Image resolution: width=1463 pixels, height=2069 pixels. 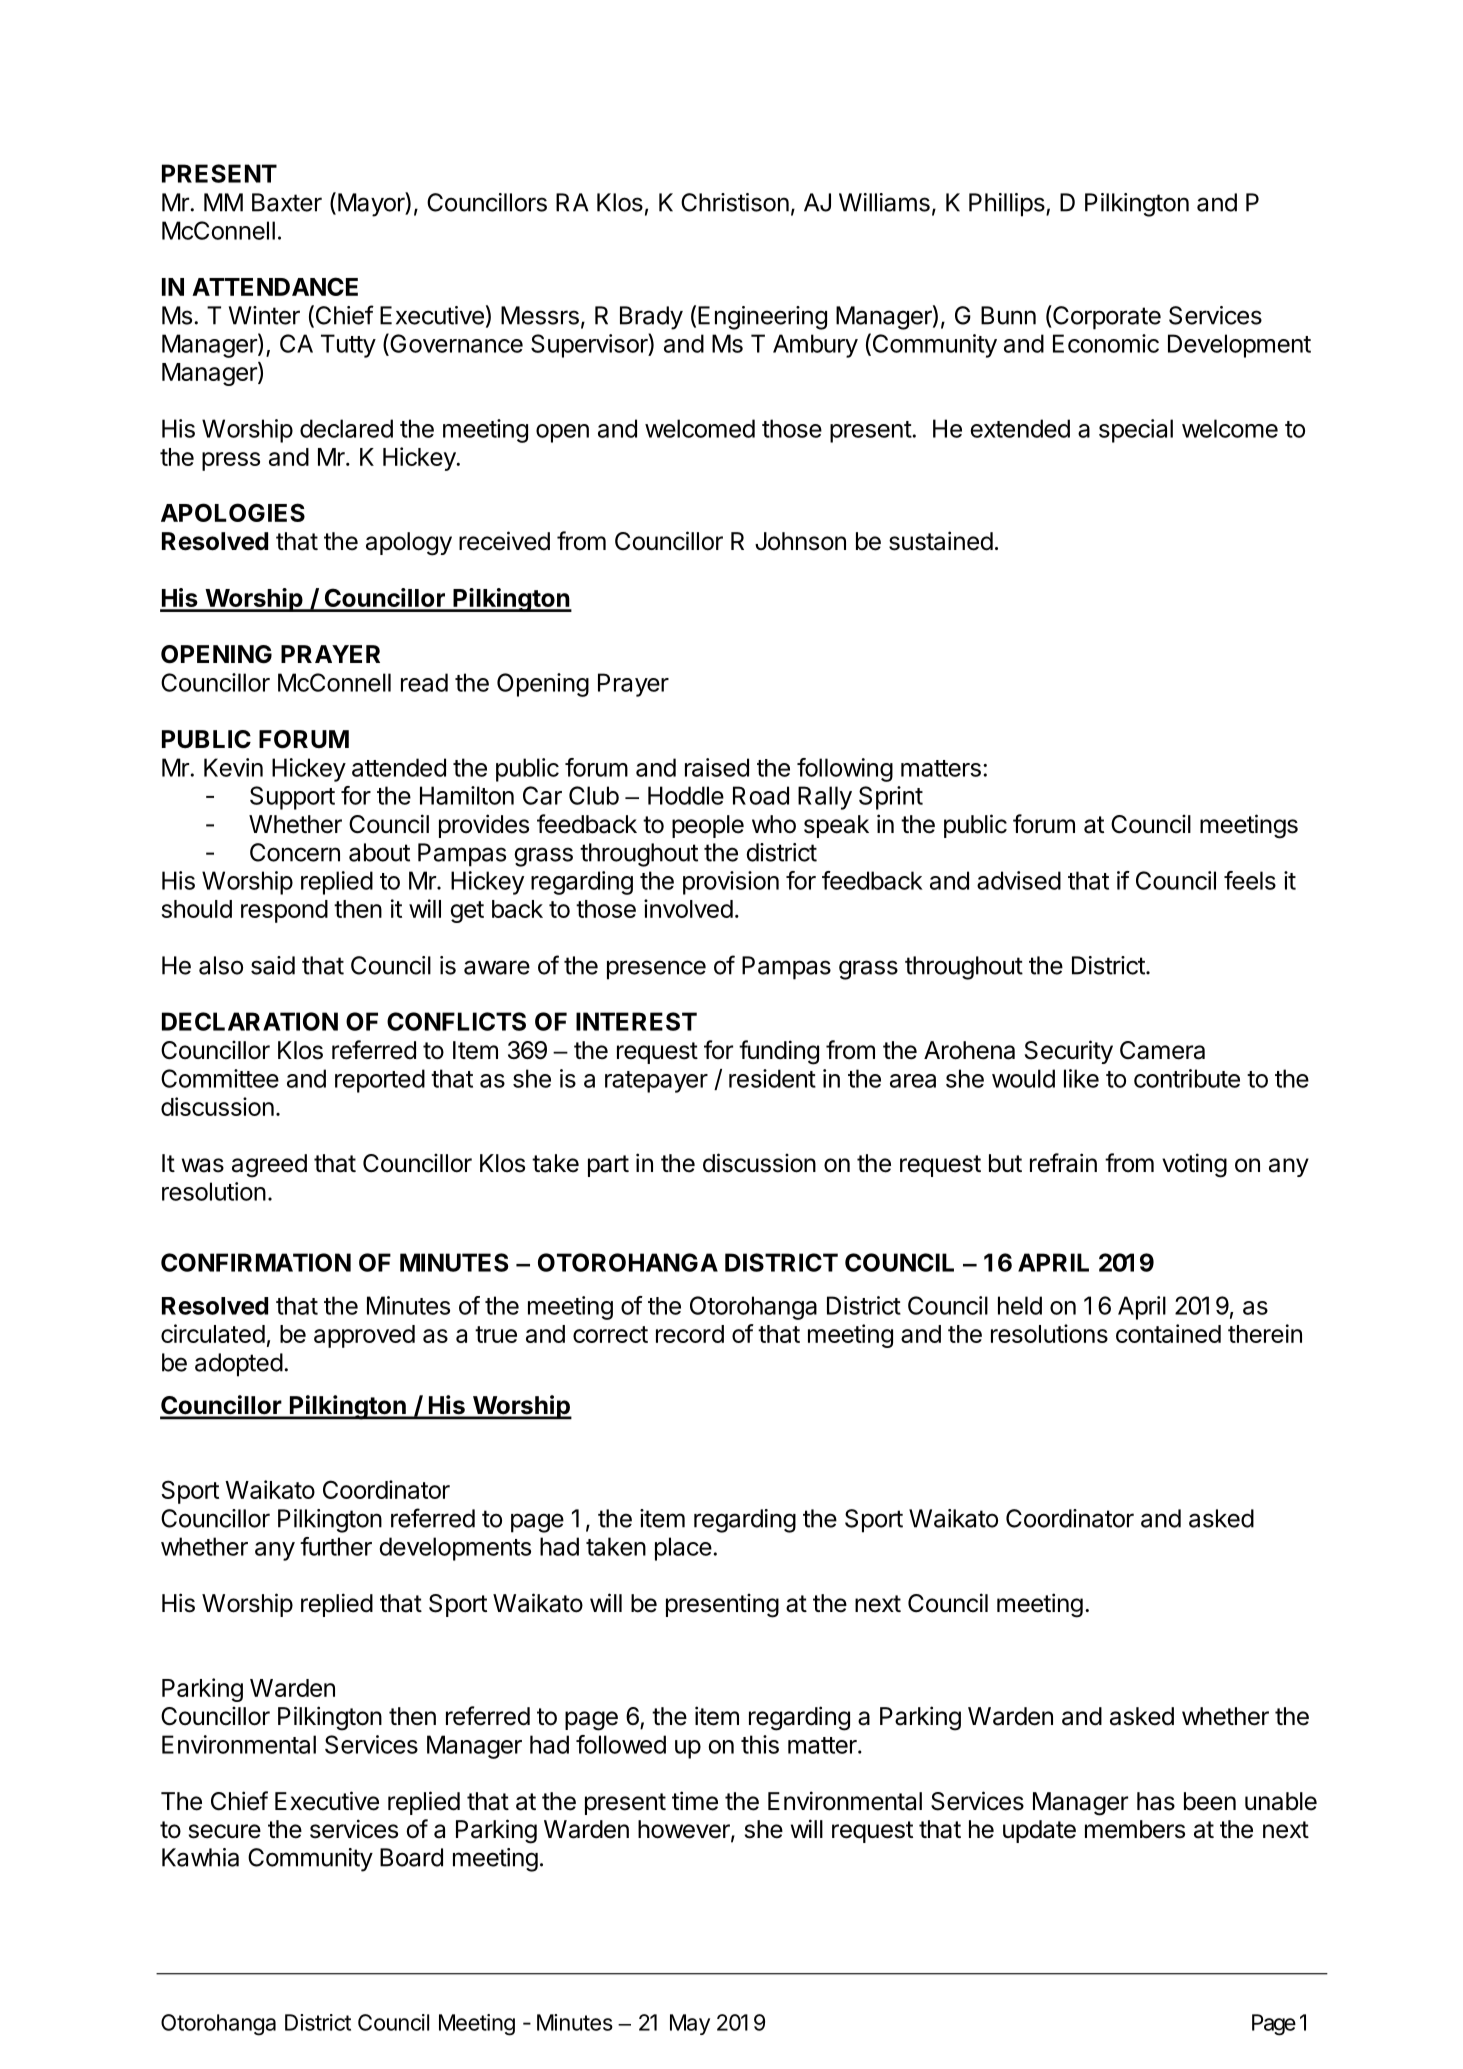 What do you see at coordinates (1162, 1050) in the page?
I see `Camera` at bounding box center [1162, 1050].
